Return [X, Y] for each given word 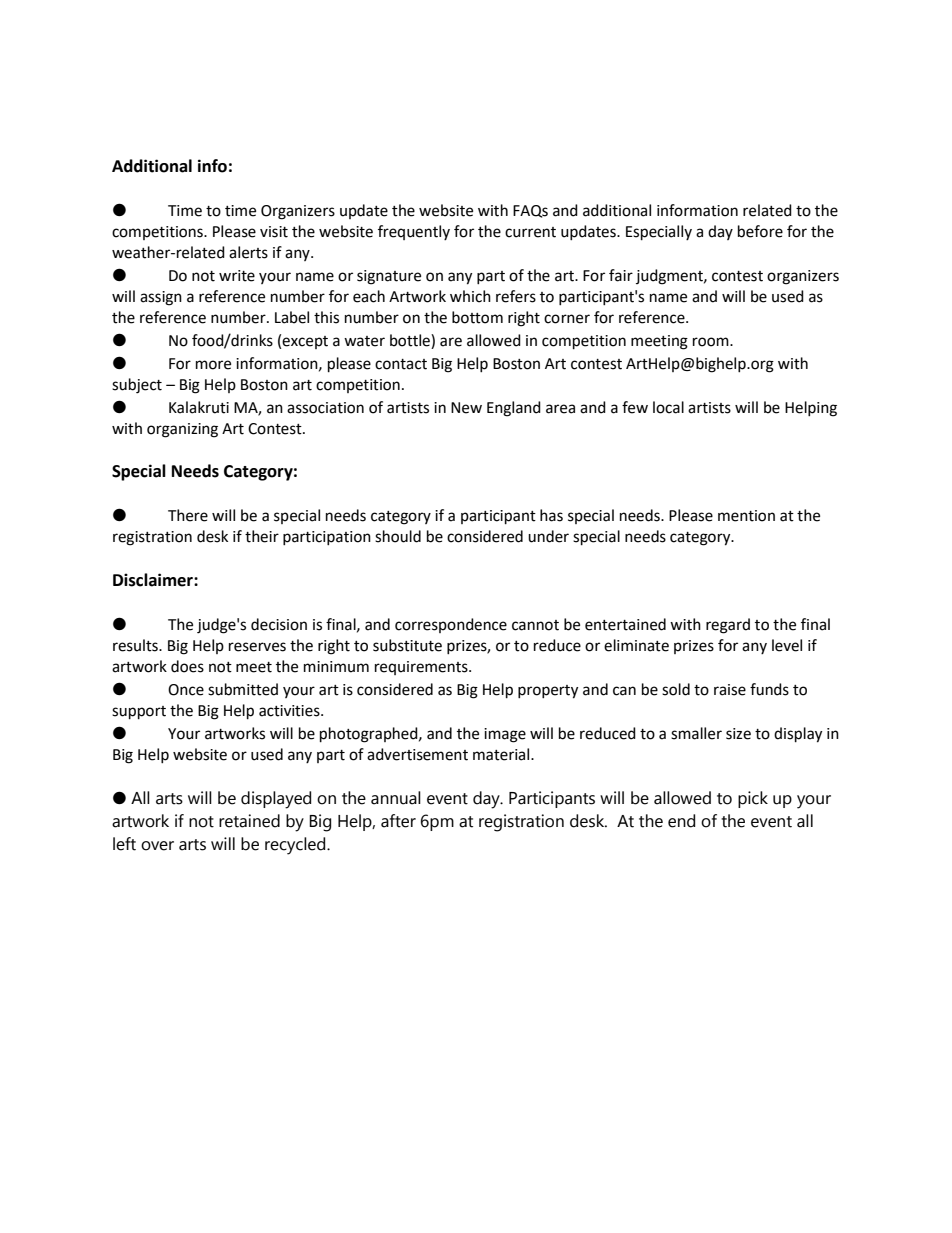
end [681, 821]
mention [746, 516]
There [188, 515]
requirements [422, 668]
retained [249, 821]
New [466, 408]
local [668, 407]
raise [730, 690]
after [398, 821]
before [760, 231]
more [213, 365]
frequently [414, 232]
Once [186, 690]
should [398, 536]
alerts [248, 252]
